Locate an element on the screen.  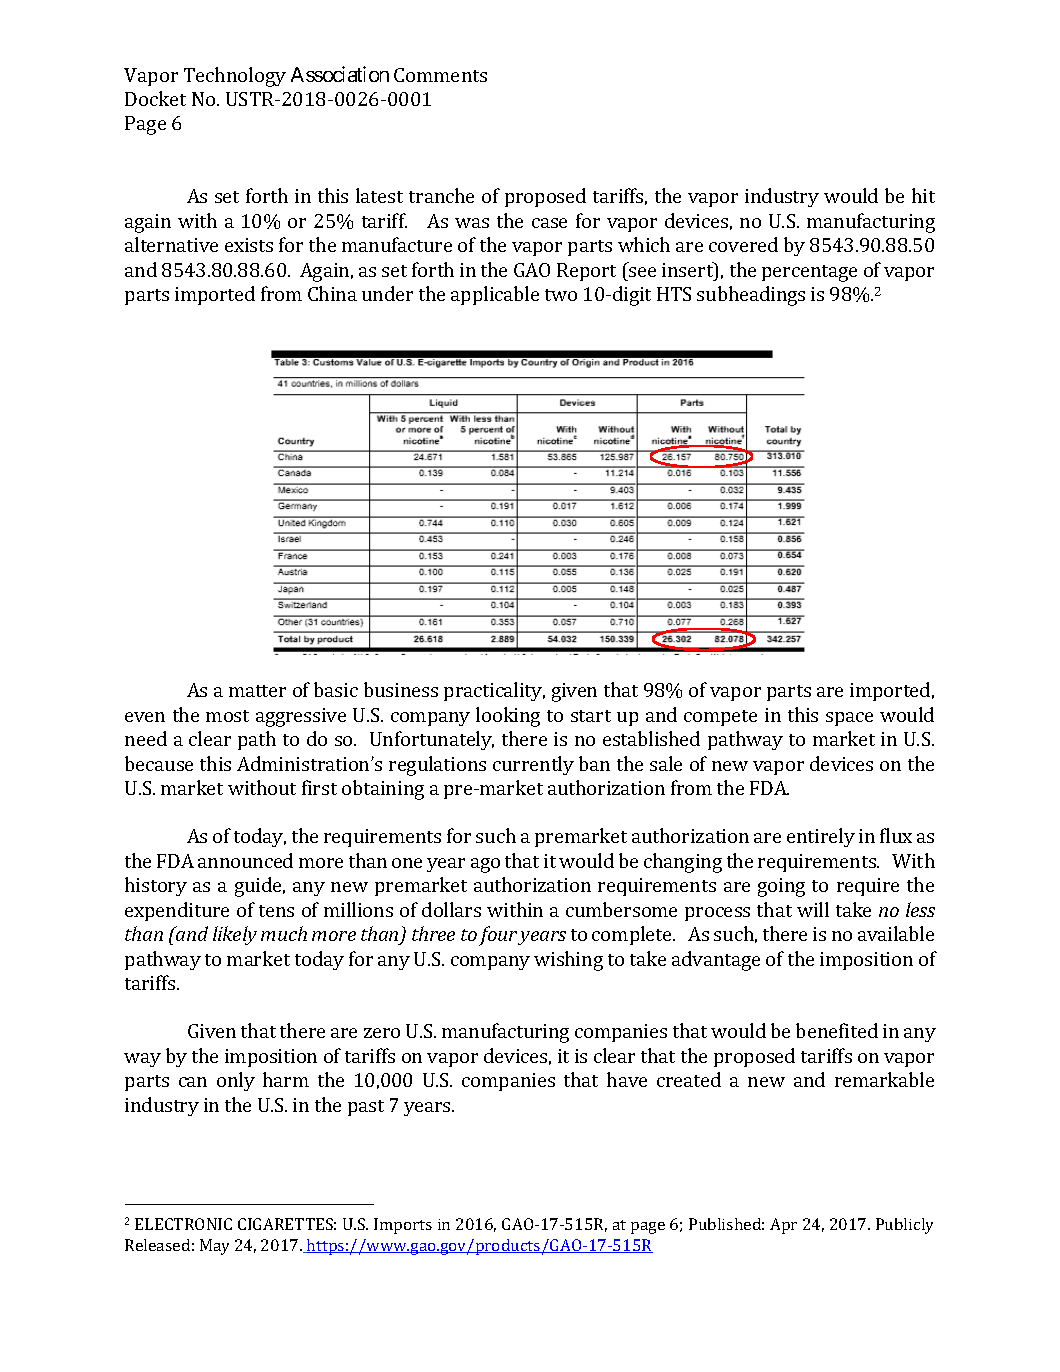
announced is located at coordinates (245, 860).
